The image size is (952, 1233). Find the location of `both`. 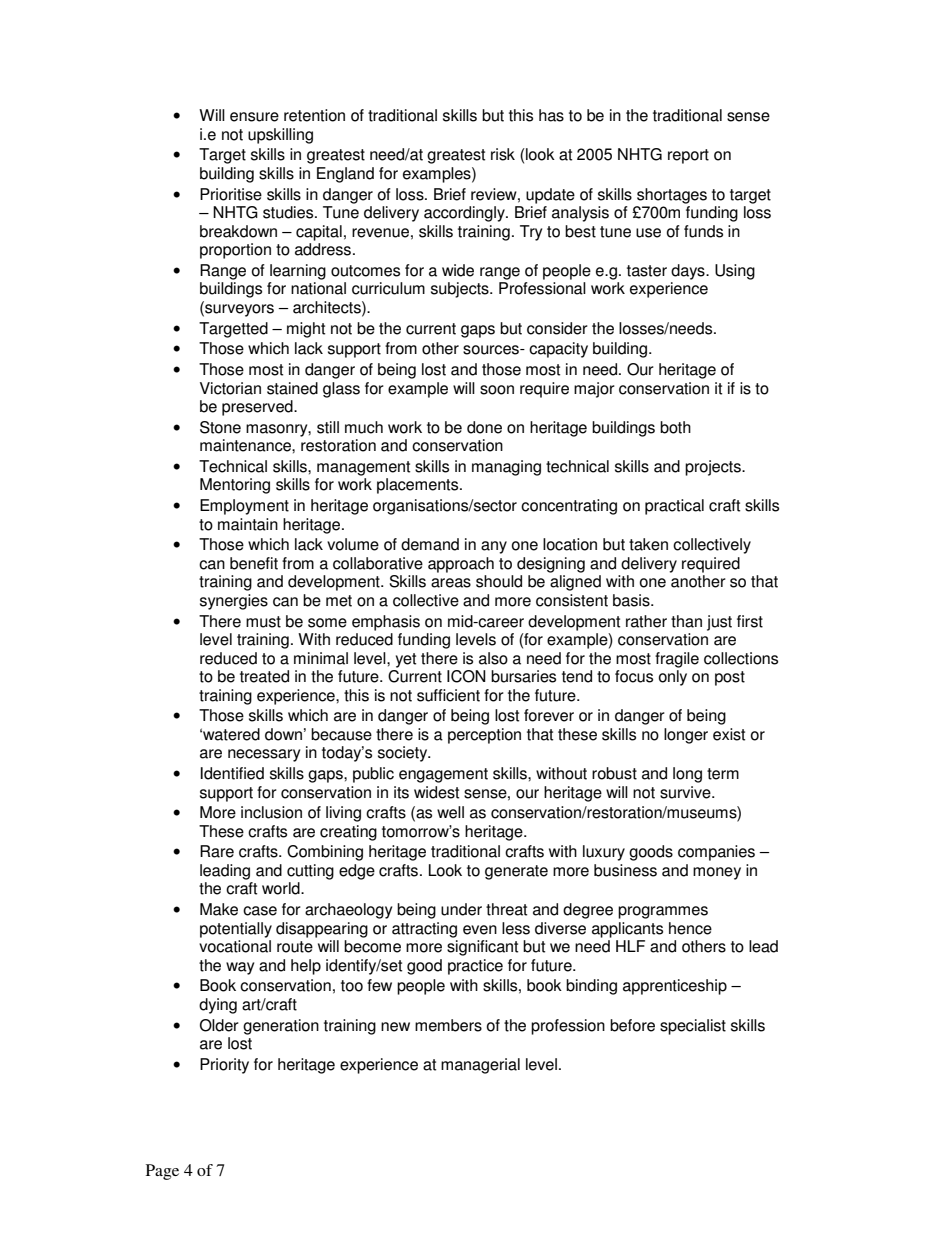

both is located at coordinates (675, 427).
